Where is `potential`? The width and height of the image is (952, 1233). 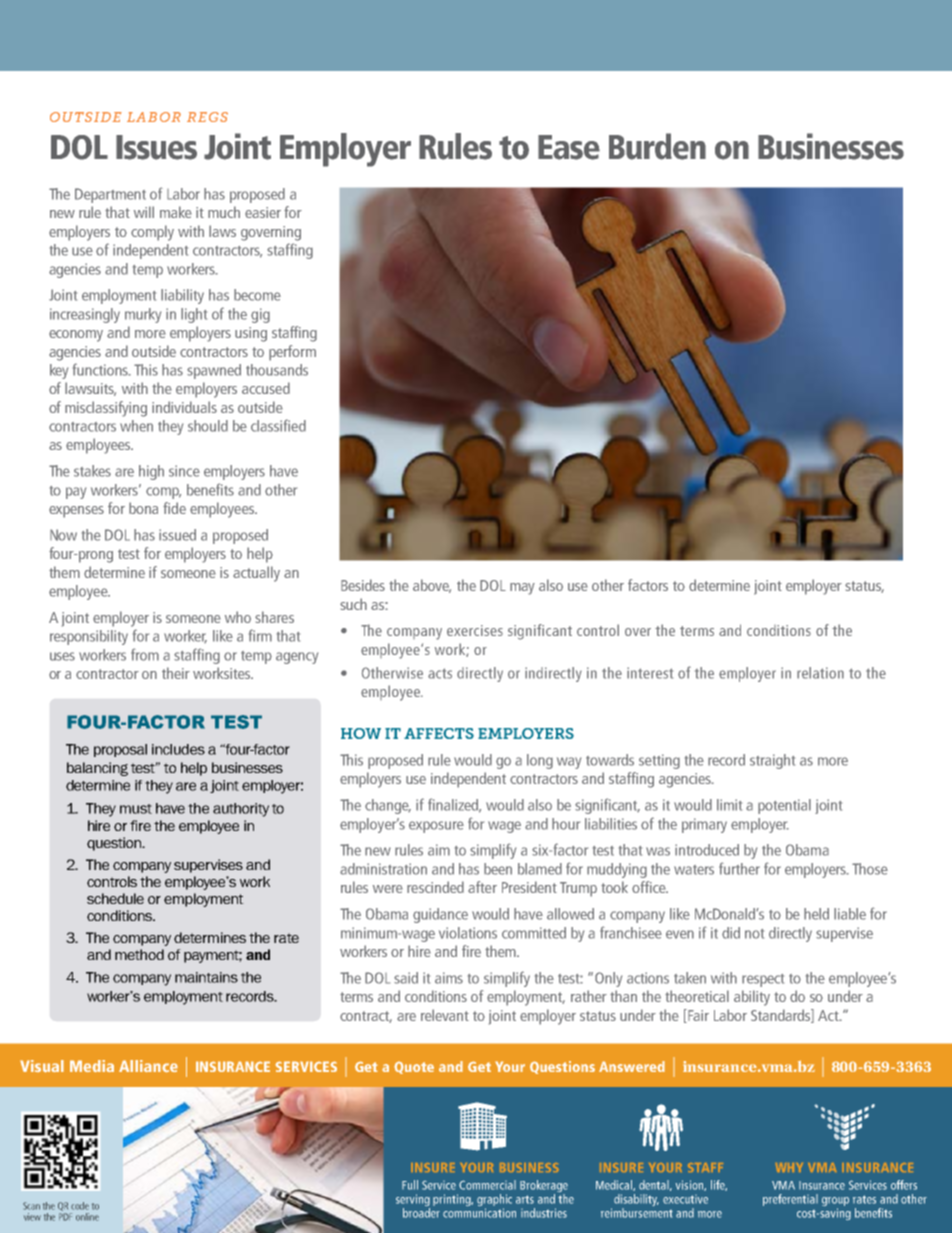
potential is located at coordinates (784, 806).
